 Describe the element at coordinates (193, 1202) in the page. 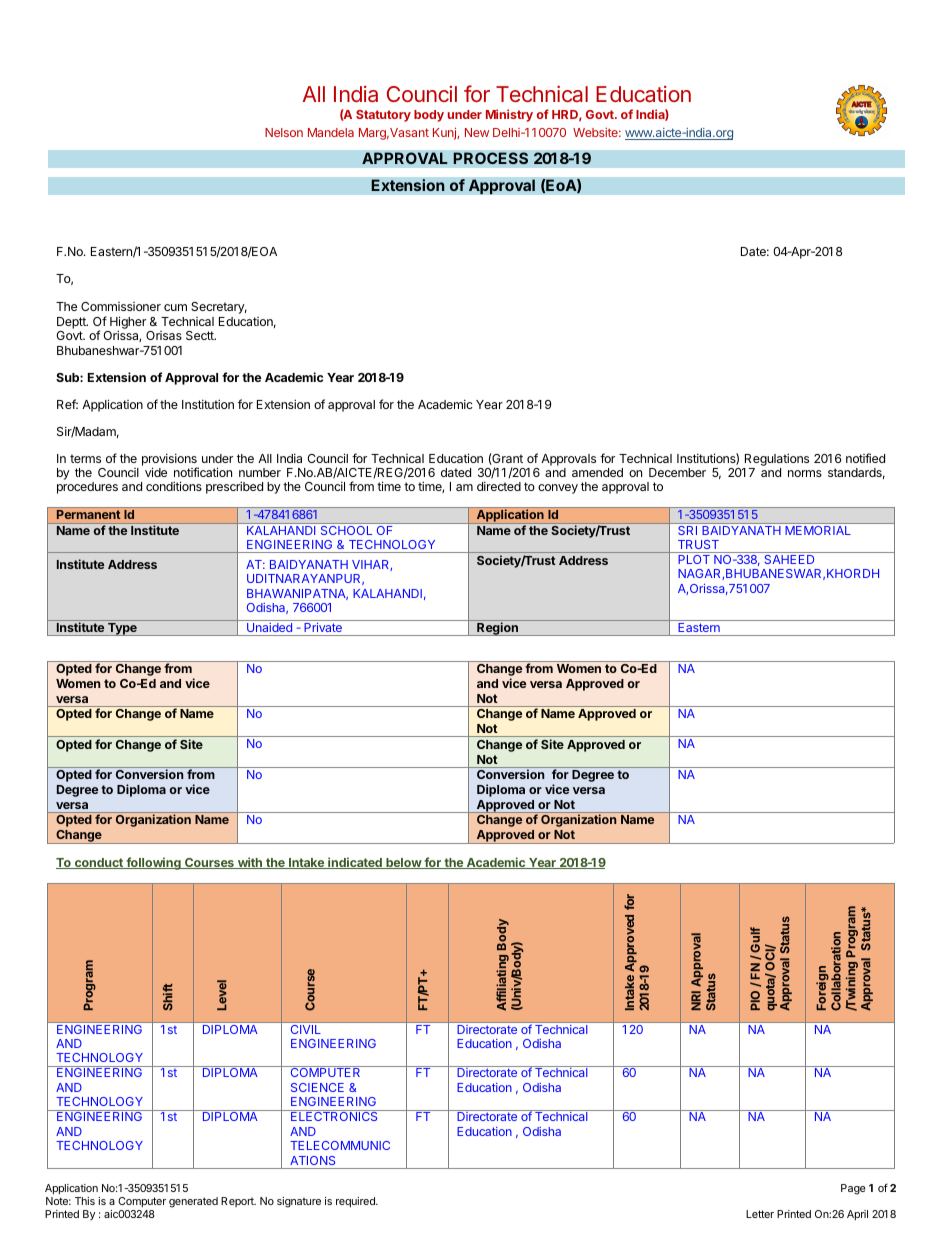

I see `generated` at that location.
